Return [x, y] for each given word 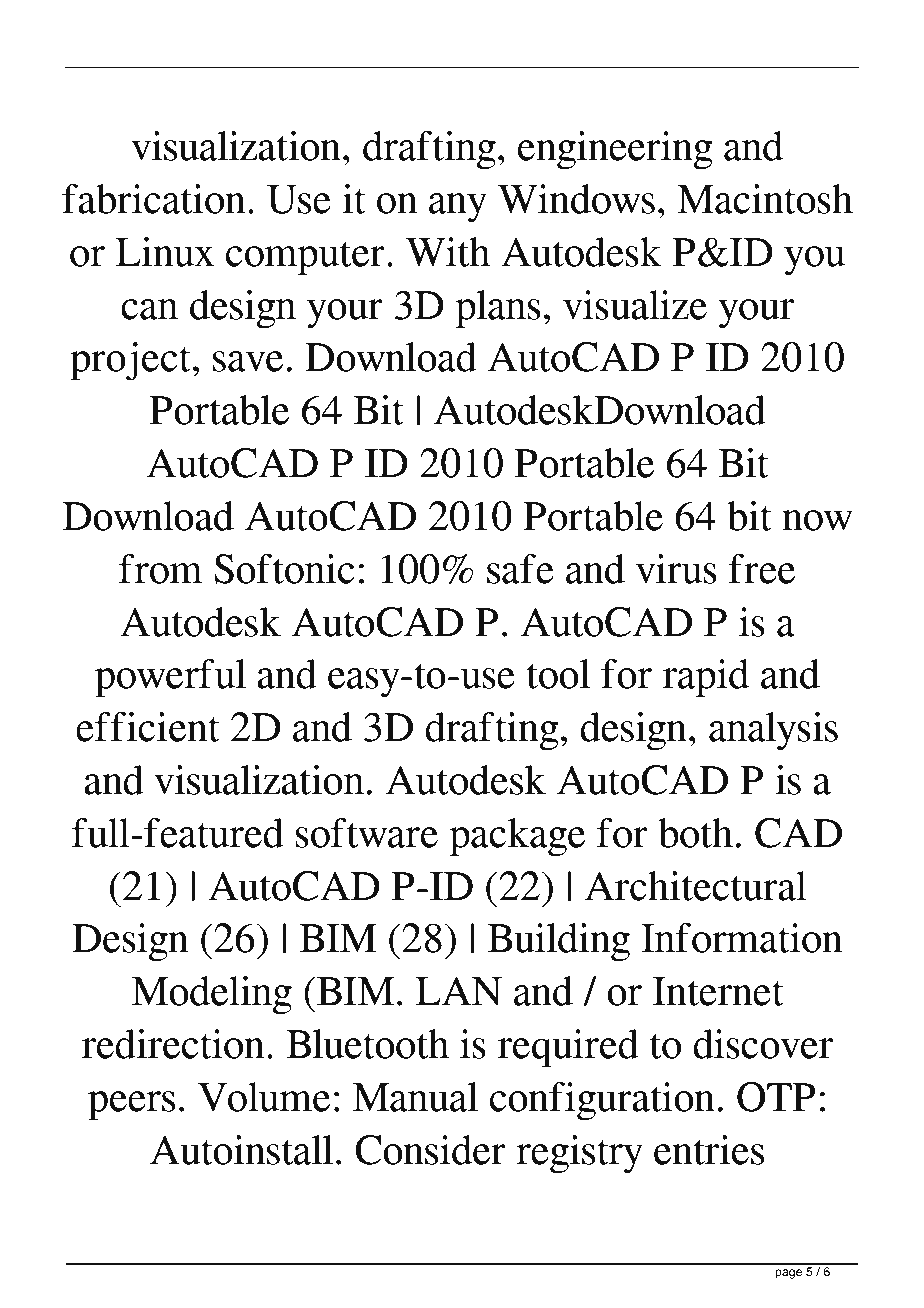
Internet [718, 991]
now [818, 520]
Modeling [212, 995]
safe [520, 569]
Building [559, 942]
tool [558, 674]
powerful [170, 678]
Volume [264, 1097]
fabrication [154, 199]
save [248, 361]
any [458, 208]
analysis [773, 731]
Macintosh [765, 199]
